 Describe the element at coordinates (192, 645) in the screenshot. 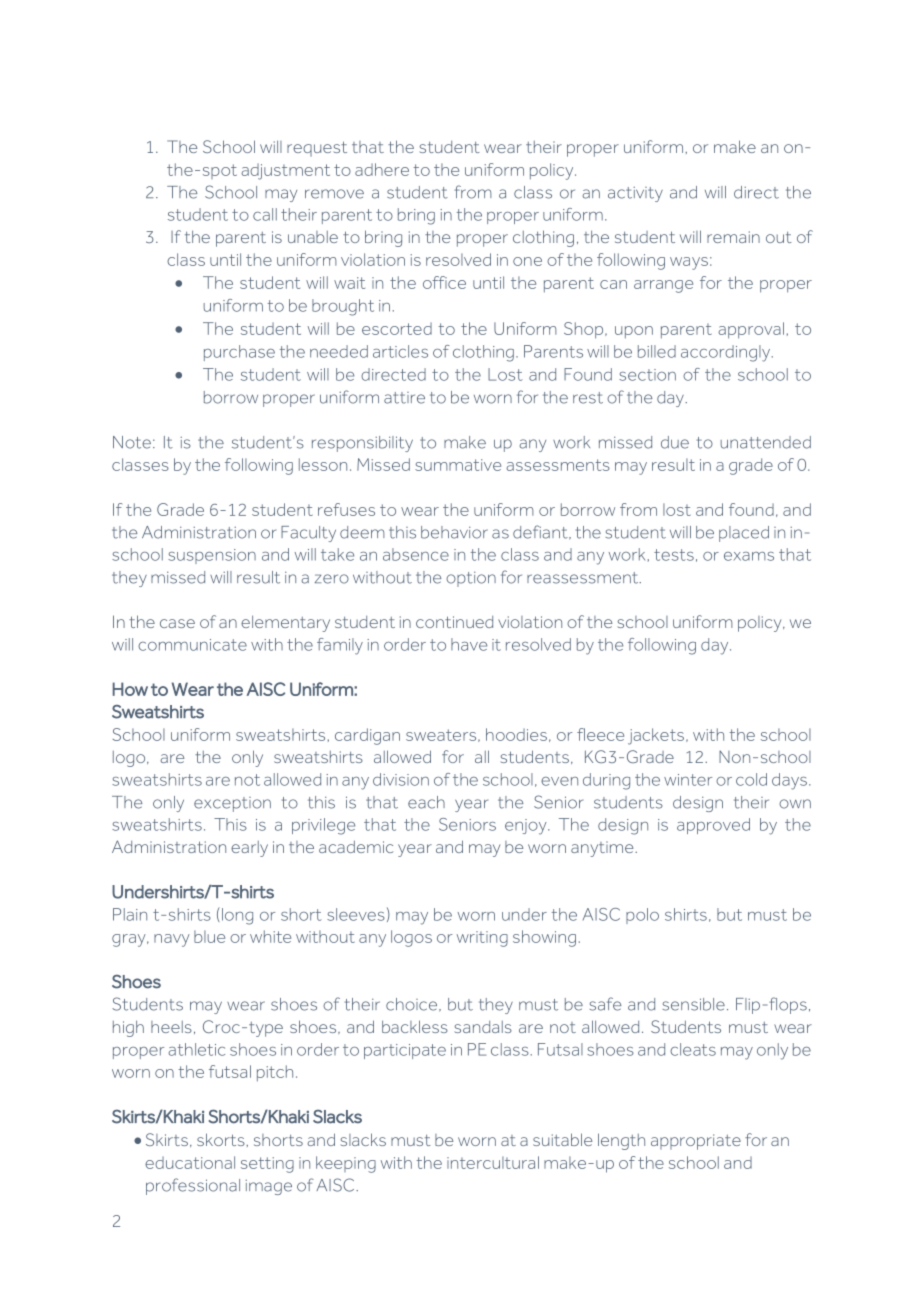

I see `communicate` at that location.
